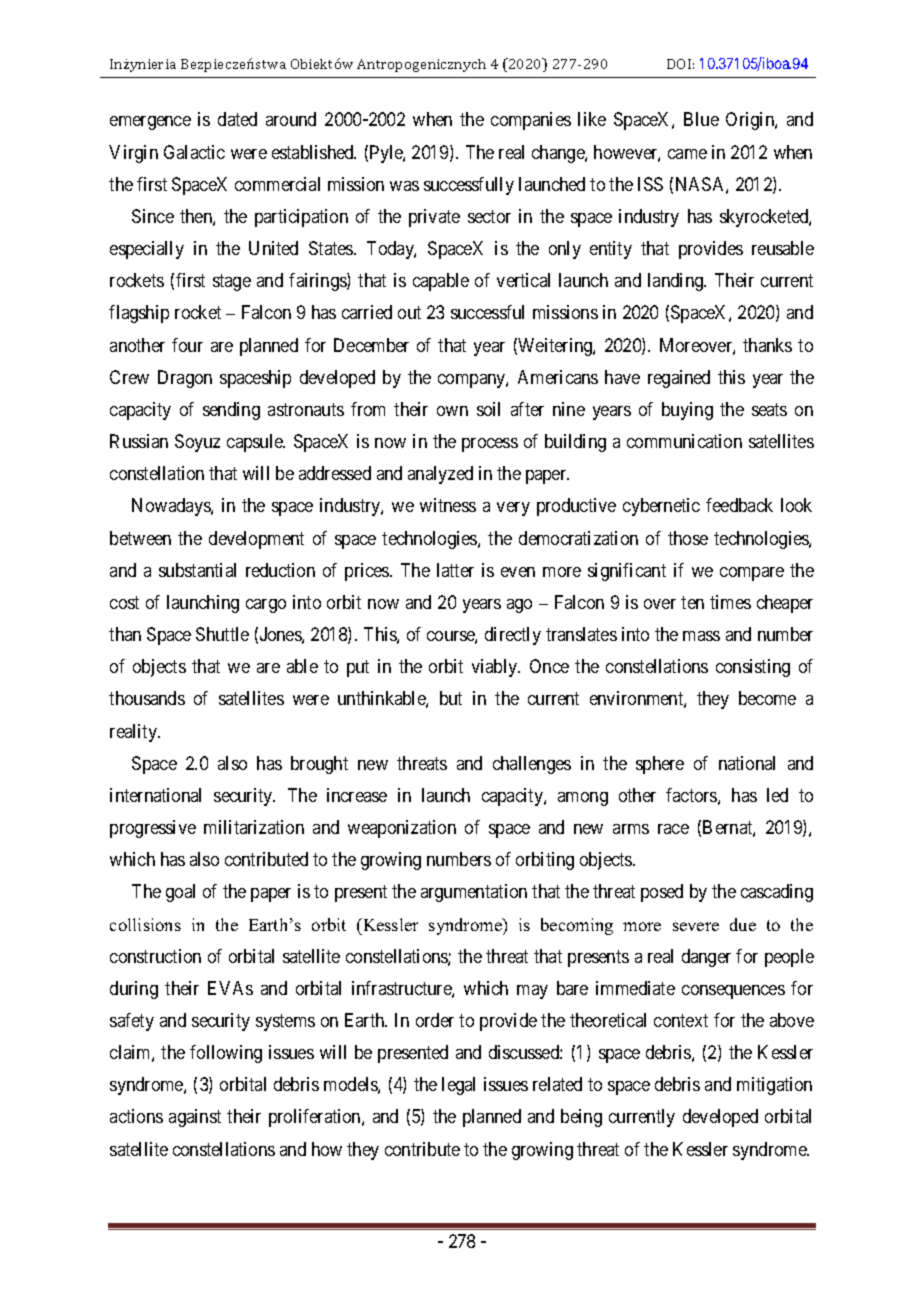 The width and height of the screenshot is (924, 1308). Describe the element at coordinates (222, 634) in the screenshot. I see `Shuttle` at that location.
